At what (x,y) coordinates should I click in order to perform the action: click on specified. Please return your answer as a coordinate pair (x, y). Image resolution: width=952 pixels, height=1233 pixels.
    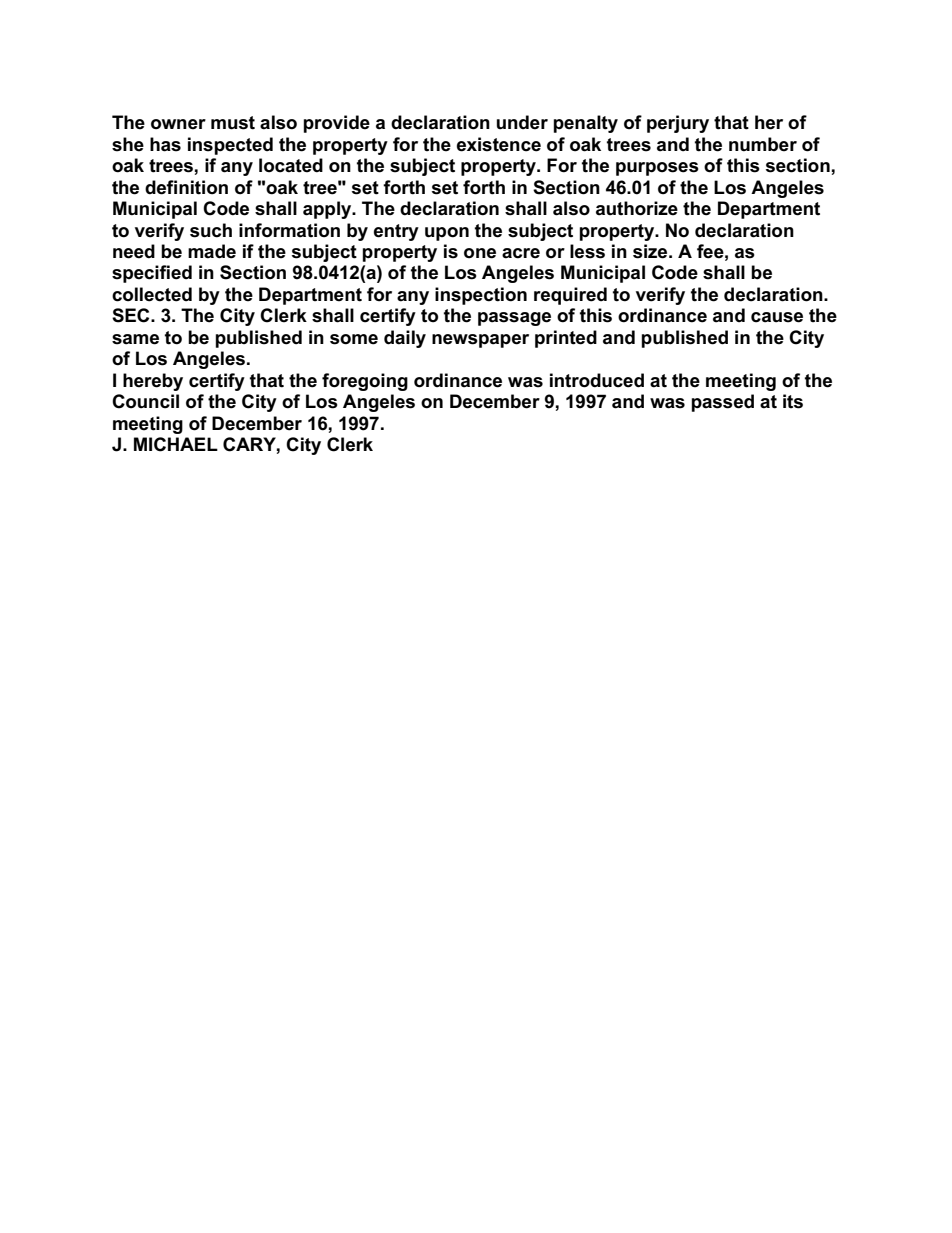
    Looking at the image, I should click on (152, 274).
